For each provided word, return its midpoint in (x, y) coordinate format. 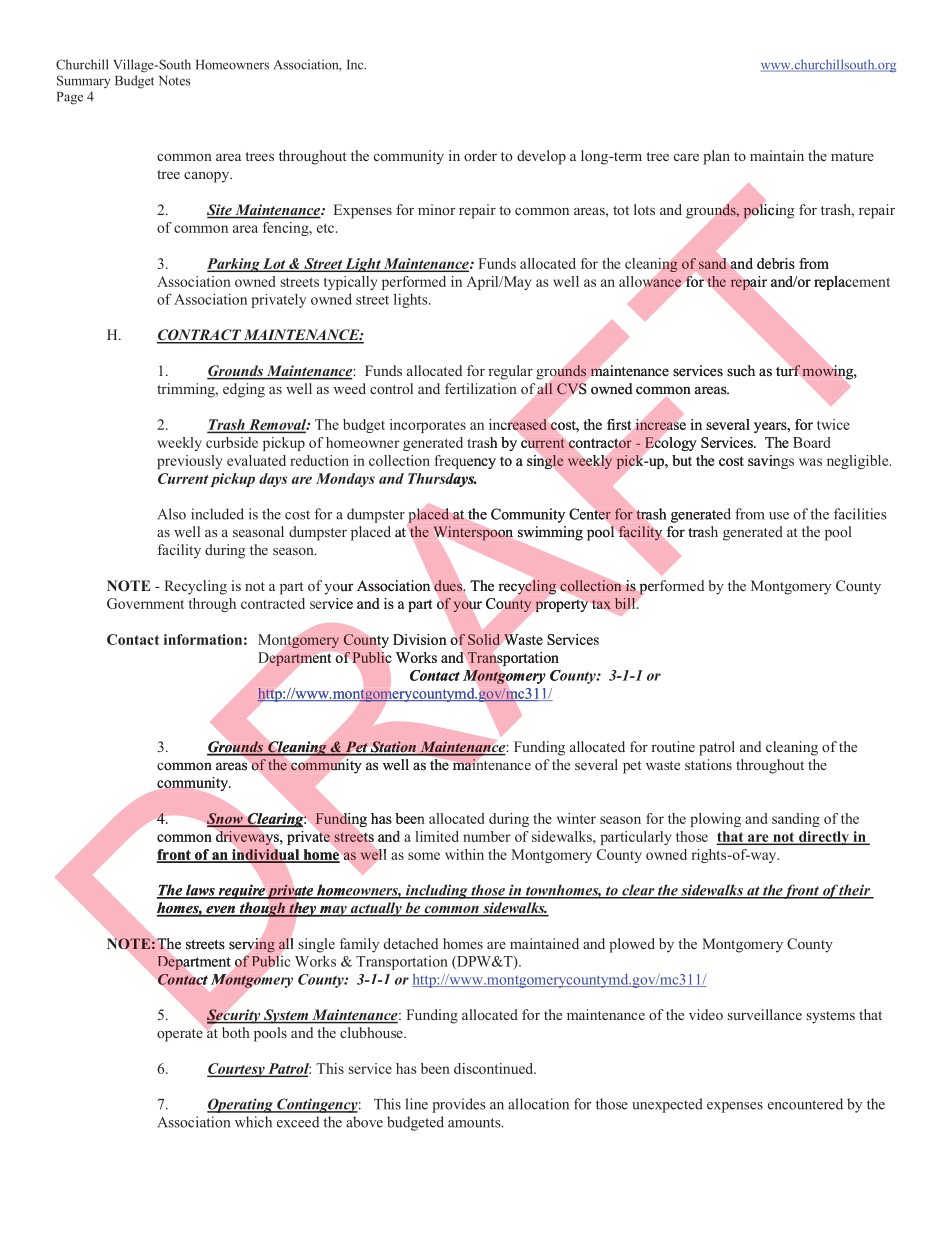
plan (716, 157)
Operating (241, 1105)
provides (459, 1105)
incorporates (428, 426)
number (487, 836)
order (480, 155)
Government (145, 603)
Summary (84, 81)
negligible (859, 462)
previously (189, 462)
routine (673, 746)
